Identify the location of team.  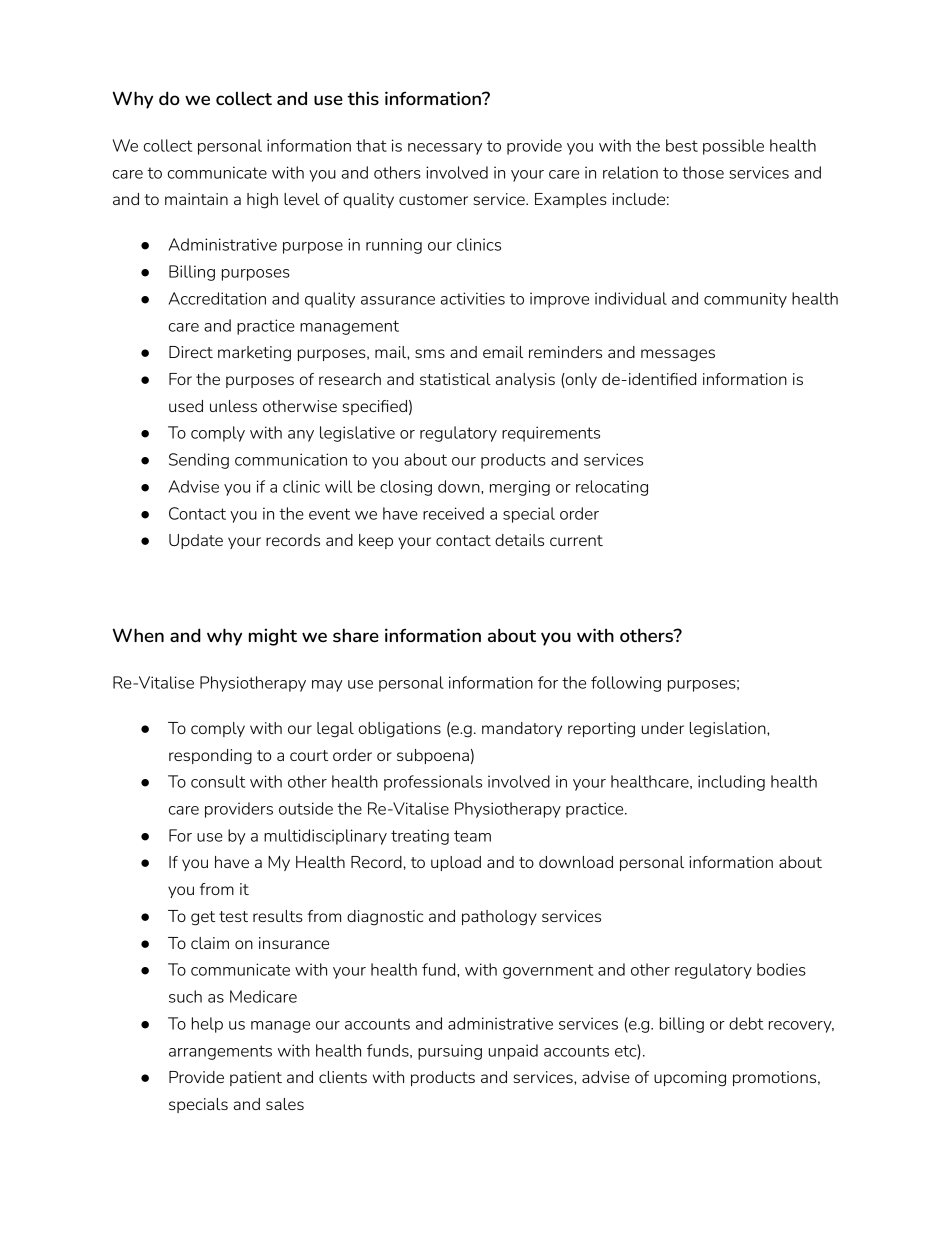
(472, 836).
